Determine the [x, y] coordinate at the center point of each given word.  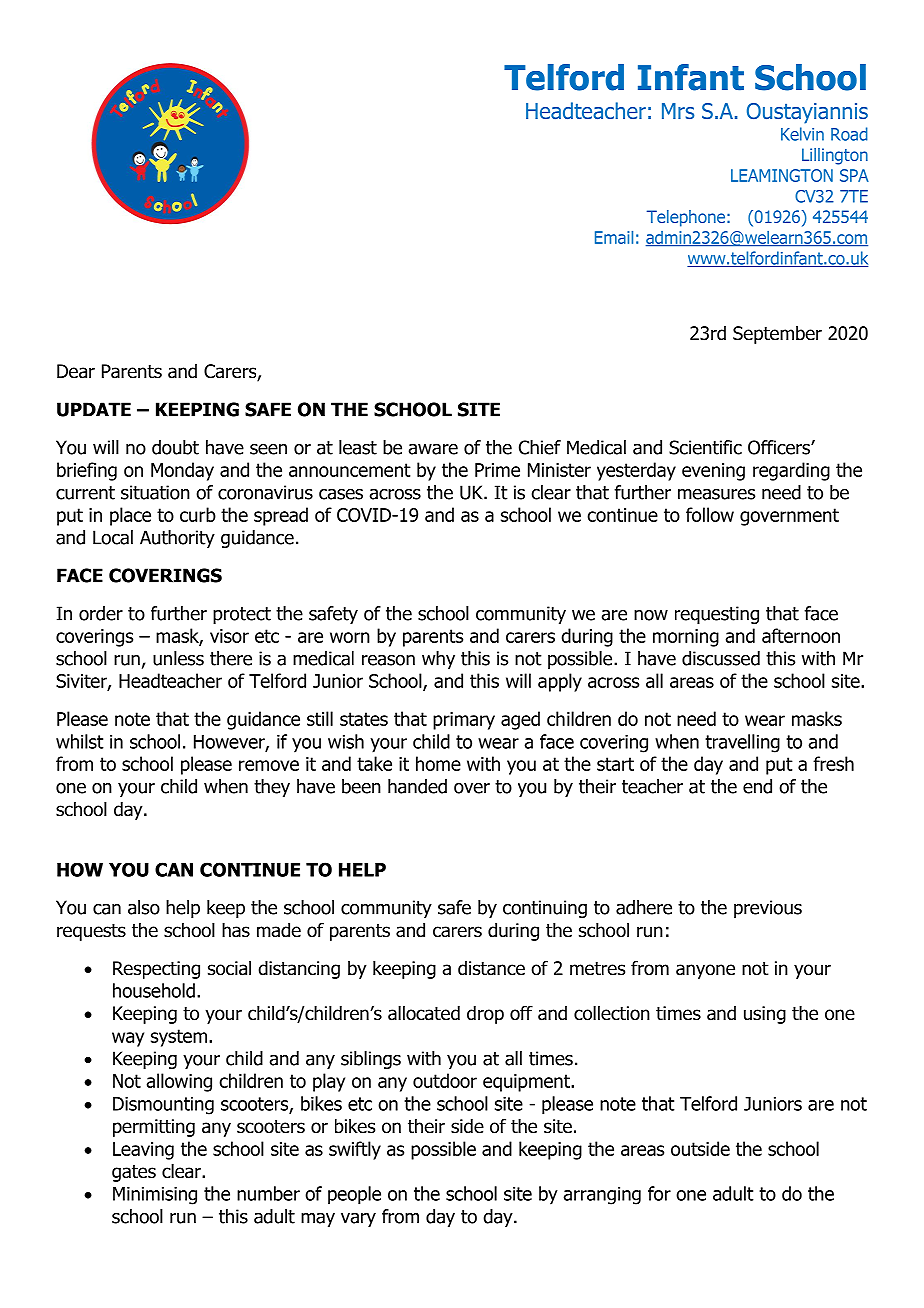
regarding [791, 471]
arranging [602, 1196]
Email [614, 237]
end [757, 786]
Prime [497, 470]
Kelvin [802, 134]
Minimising [155, 1196]
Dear [76, 371]
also [144, 907]
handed [417, 786]
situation [155, 492]
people [354, 1195]
